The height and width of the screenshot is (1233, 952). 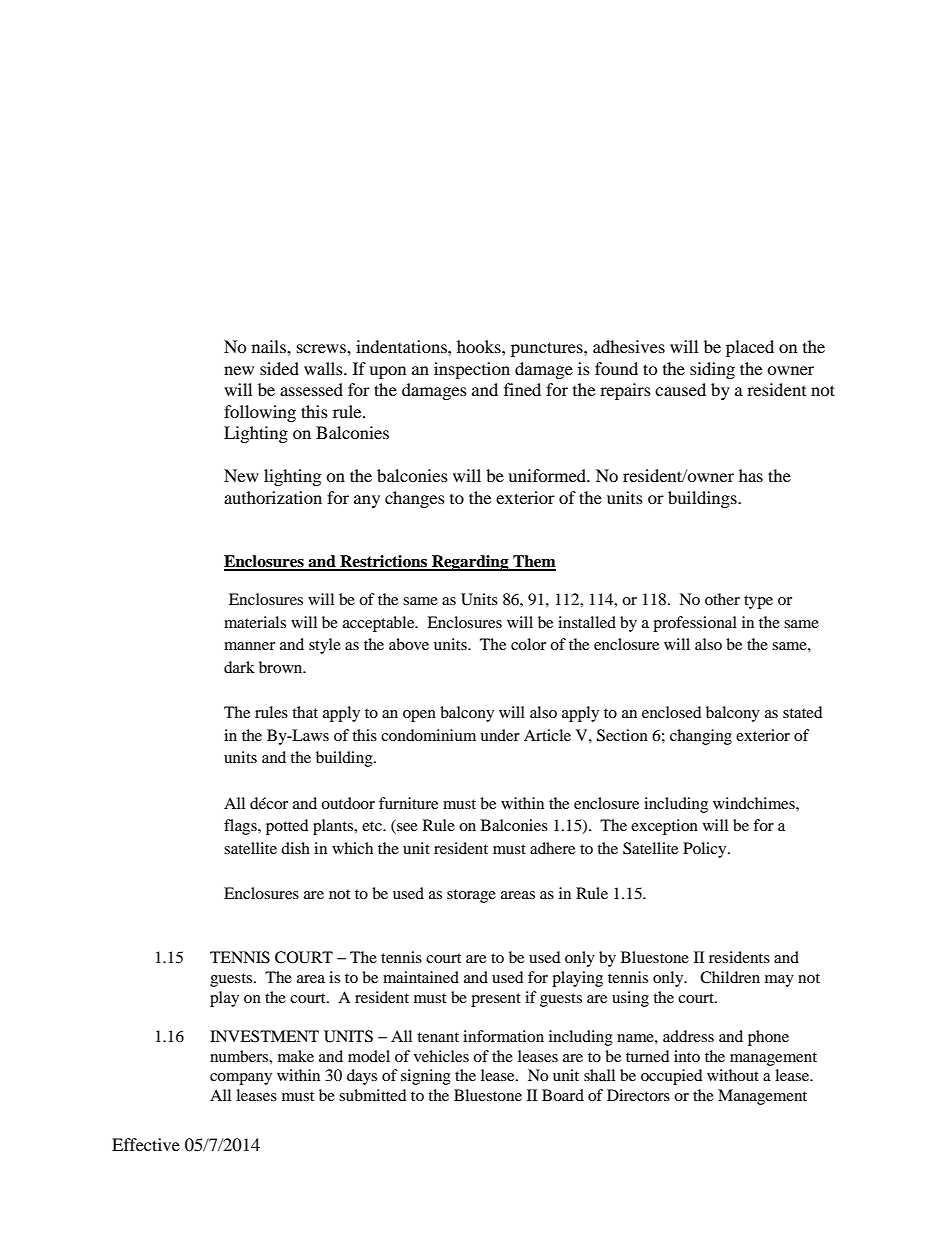 I want to click on Policy, so click(x=706, y=850).
